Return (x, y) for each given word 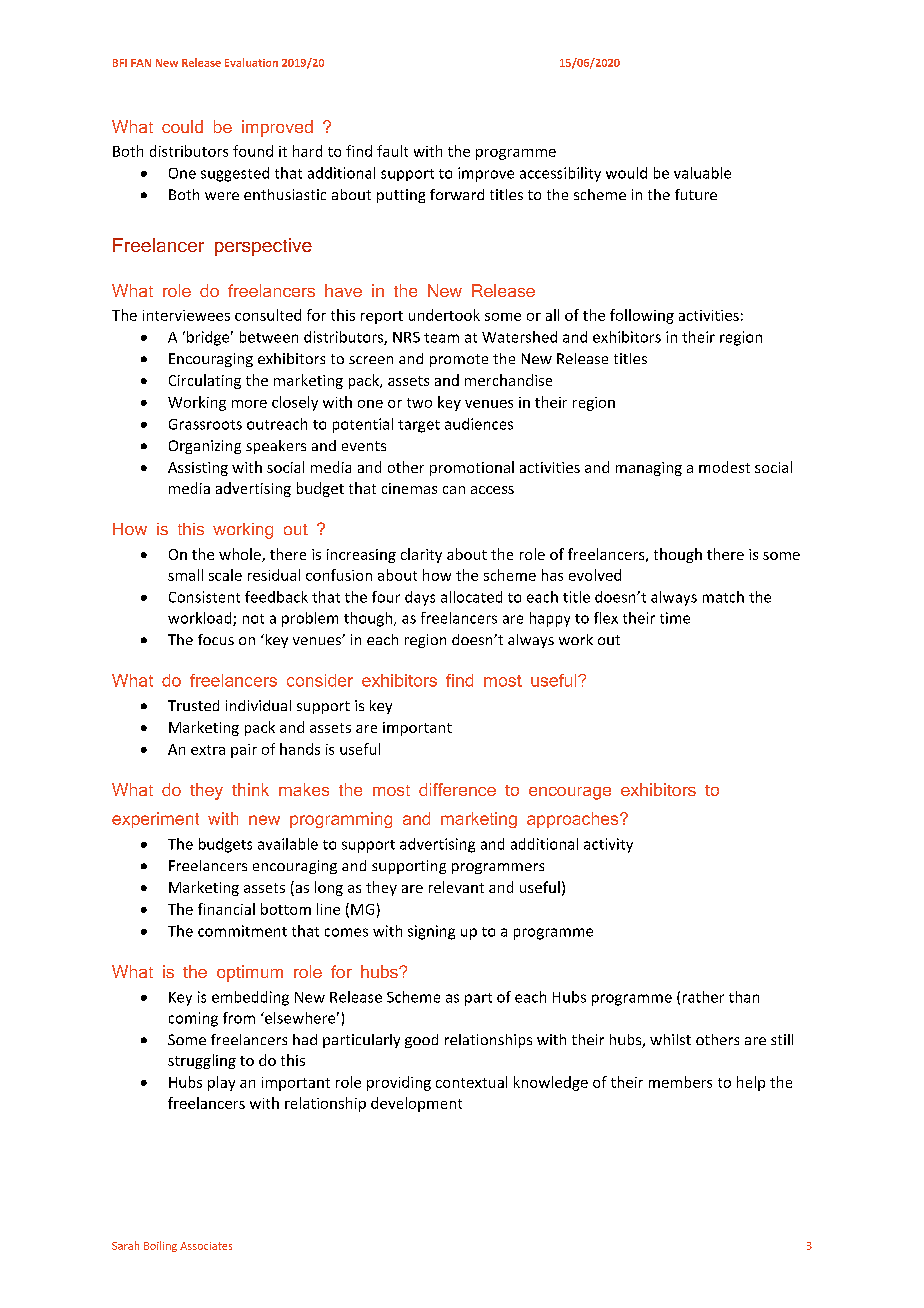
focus (216, 639)
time (675, 618)
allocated (471, 597)
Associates (206, 1246)
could (182, 126)
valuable (702, 173)
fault (392, 151)
